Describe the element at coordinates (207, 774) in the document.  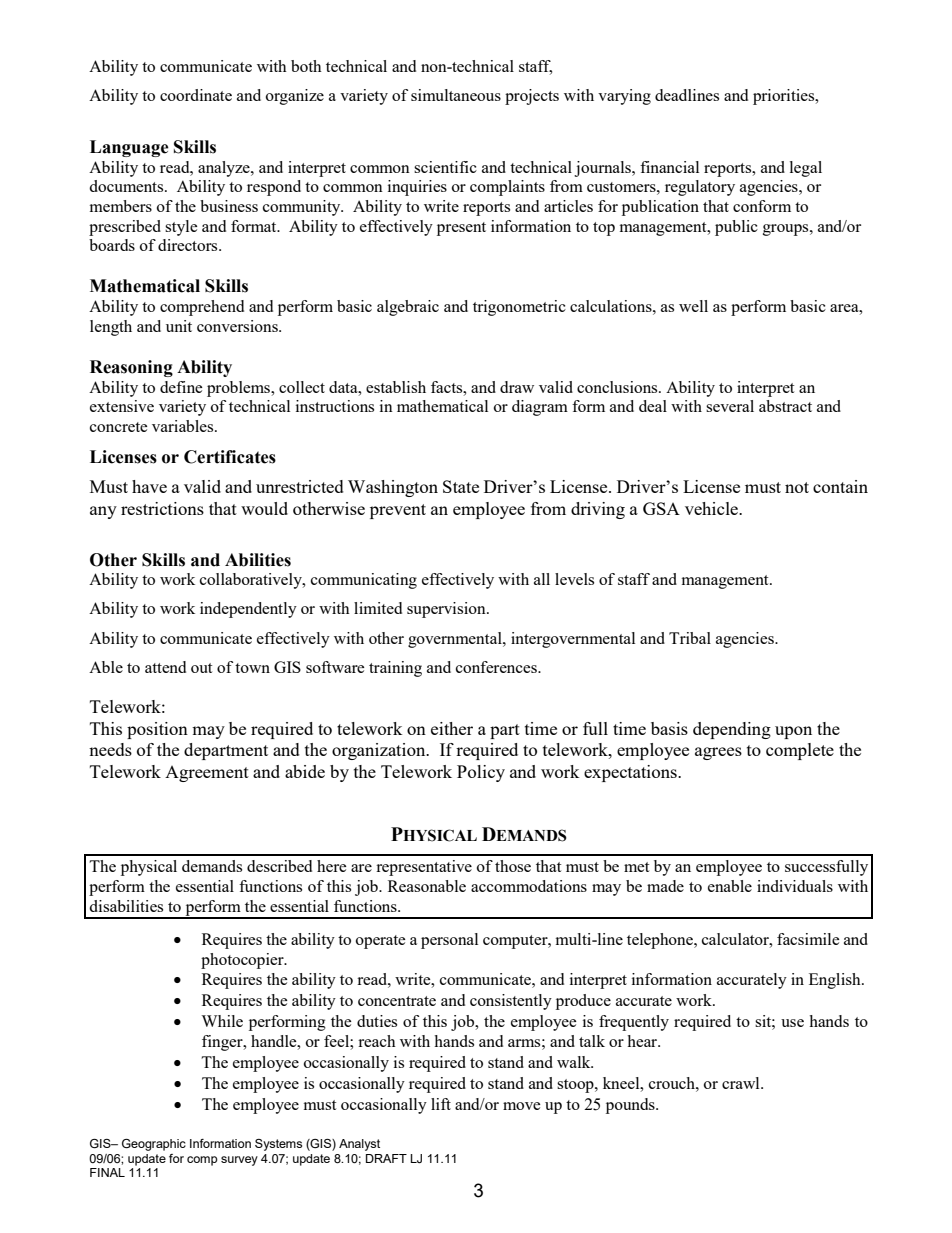
I see `Agreement` at that location.
